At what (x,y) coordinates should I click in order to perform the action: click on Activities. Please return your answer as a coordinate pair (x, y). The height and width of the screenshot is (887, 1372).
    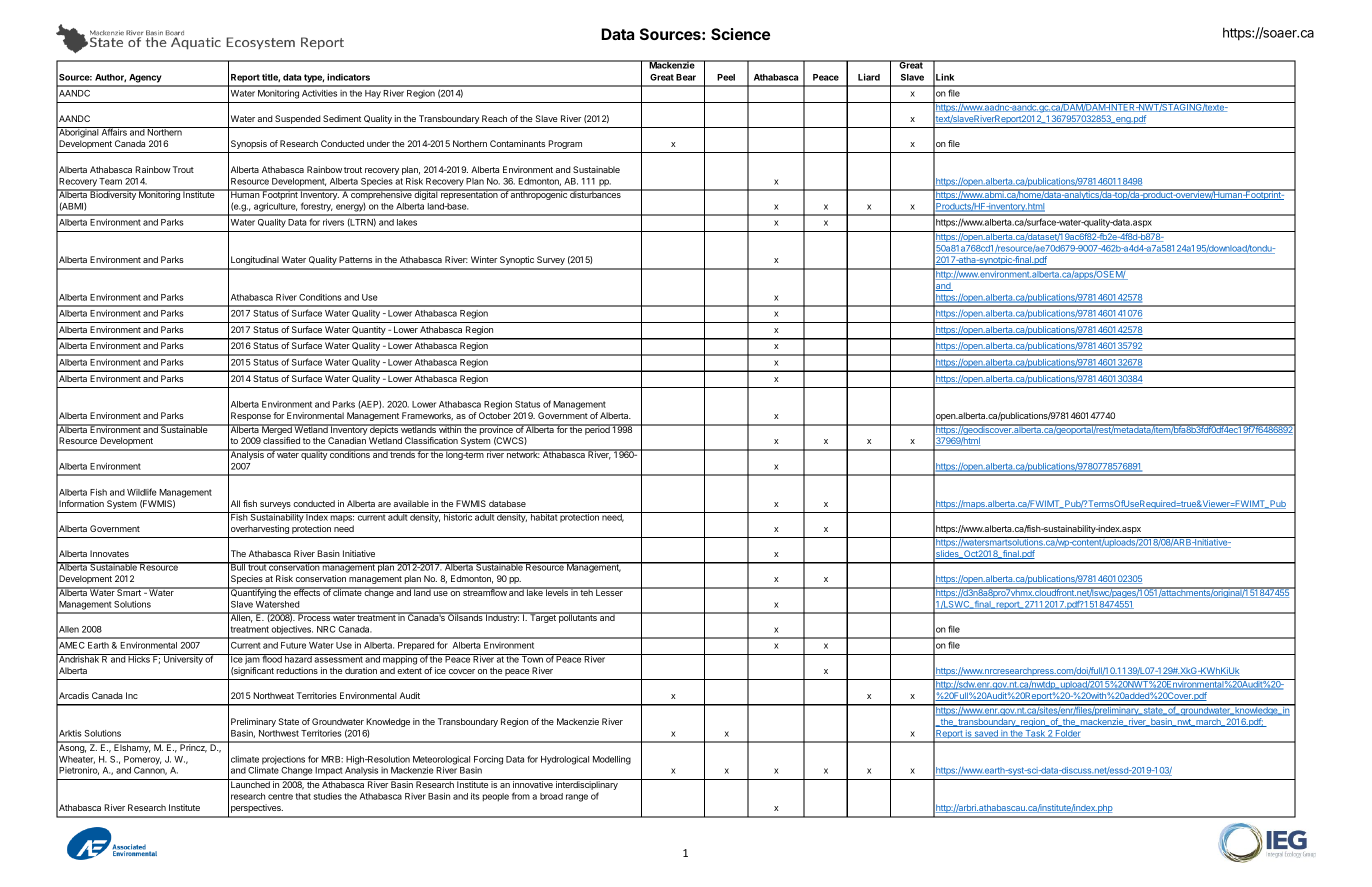
    Looking at the image, I should click on (319, 93).
